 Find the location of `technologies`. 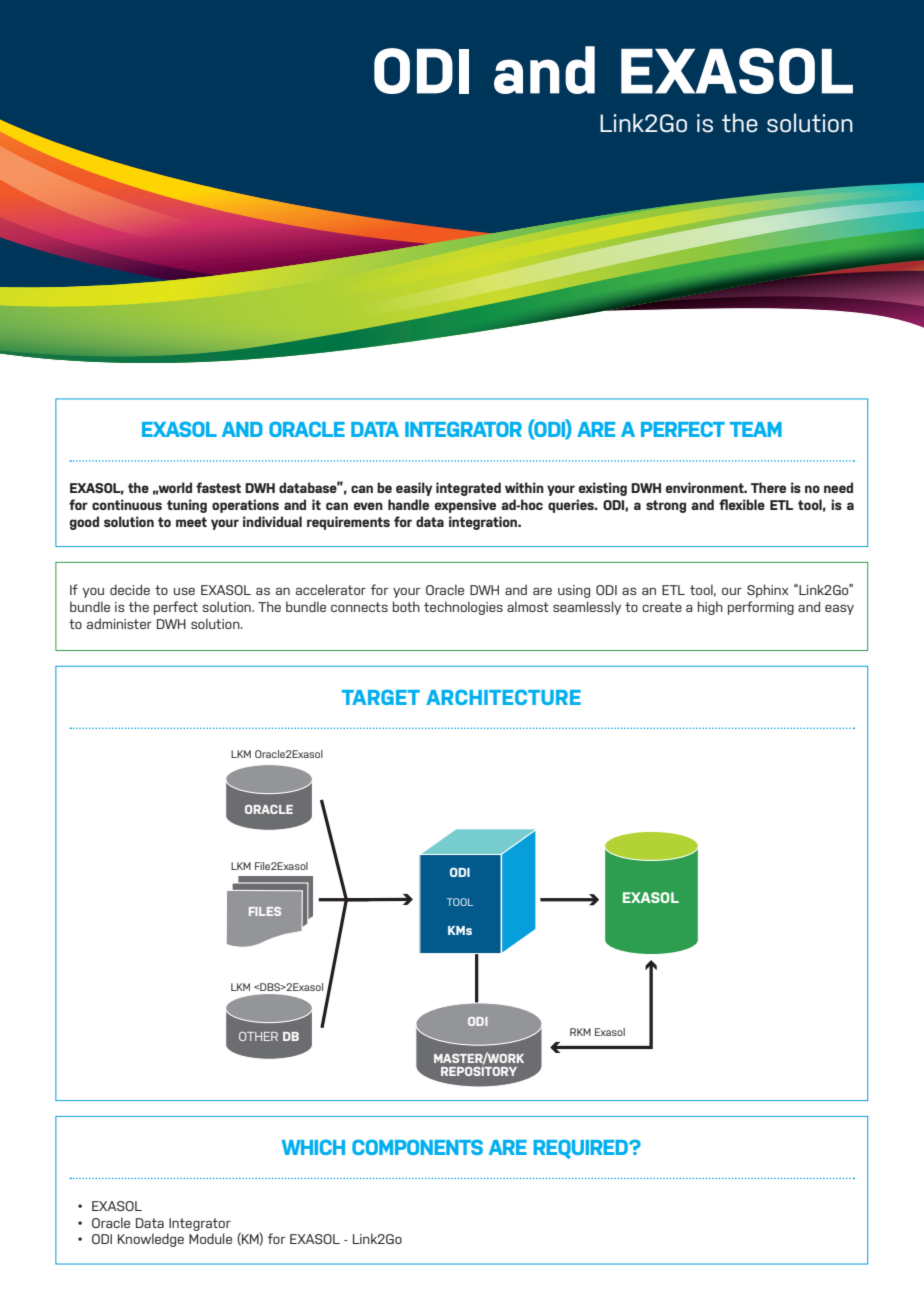

technologies is located at coordinates (463, 608).
